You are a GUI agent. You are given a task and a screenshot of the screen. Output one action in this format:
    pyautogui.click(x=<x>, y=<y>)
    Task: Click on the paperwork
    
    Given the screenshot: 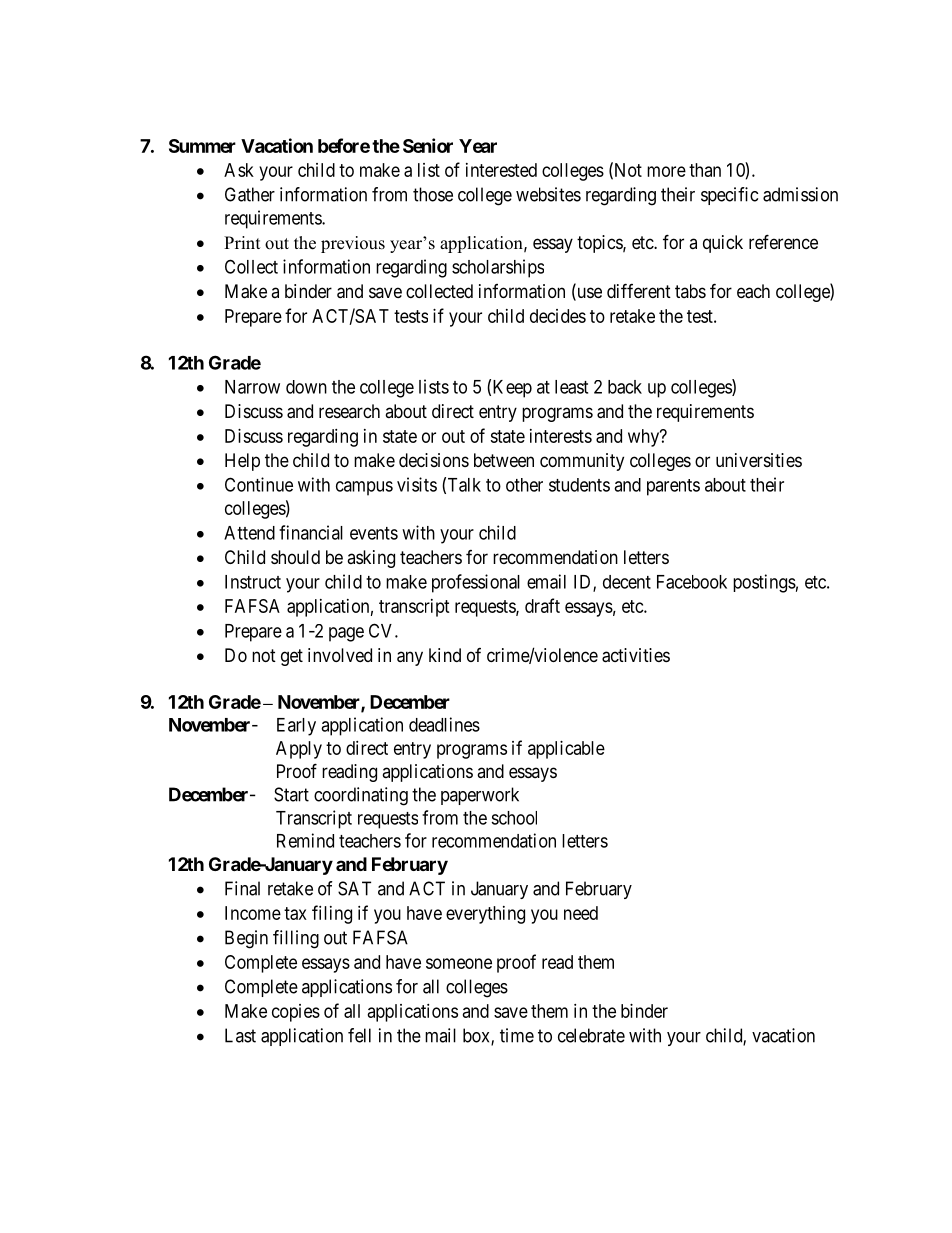 What is the action you would take?
    pyautogui.click(x=480, y=796)
